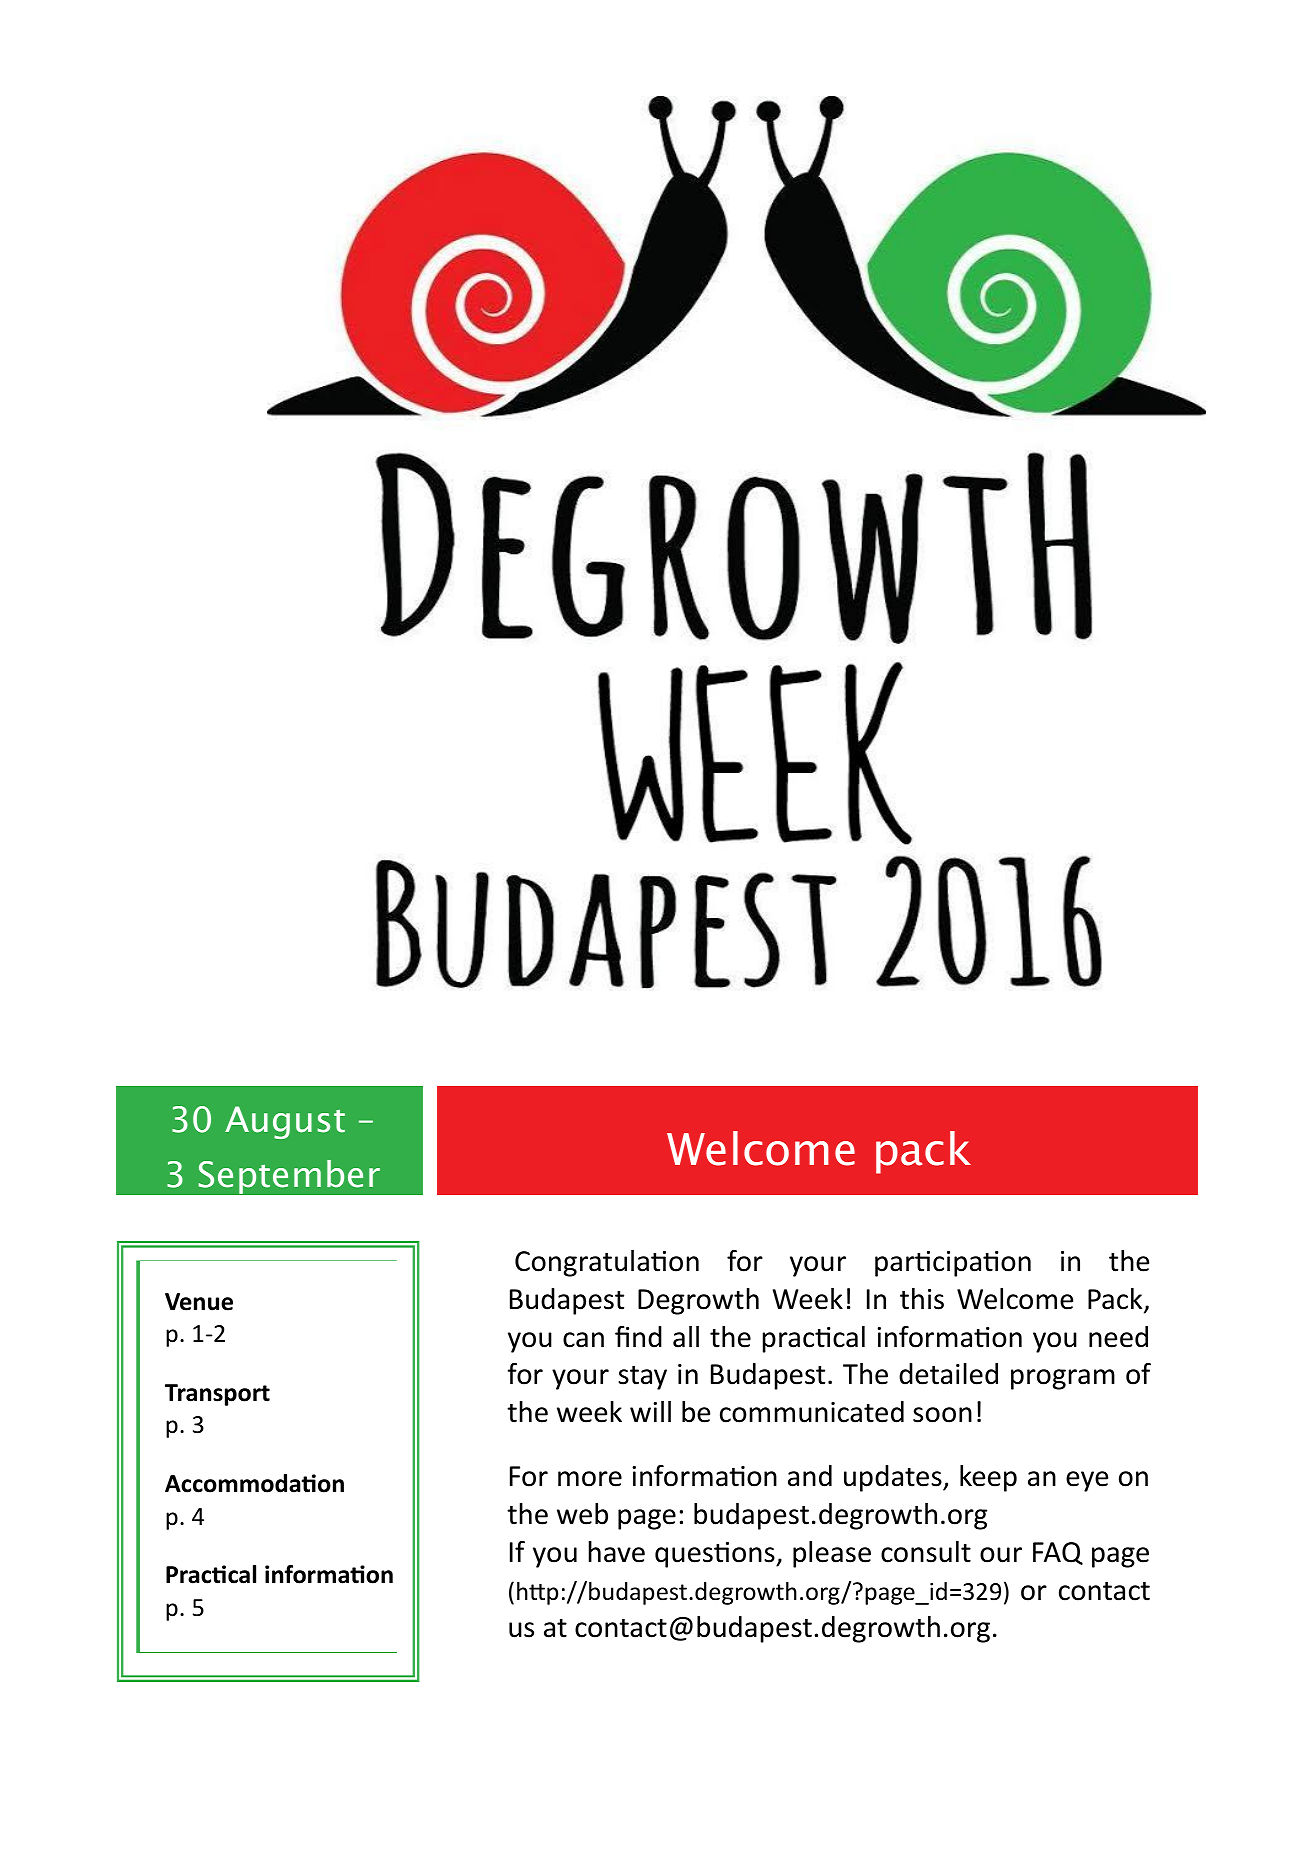 The width and height of the image is (1314, 1858). What do you see at coordinates (922, 1299) in the image?
I see `this` at bounding box center [922, 1299].
